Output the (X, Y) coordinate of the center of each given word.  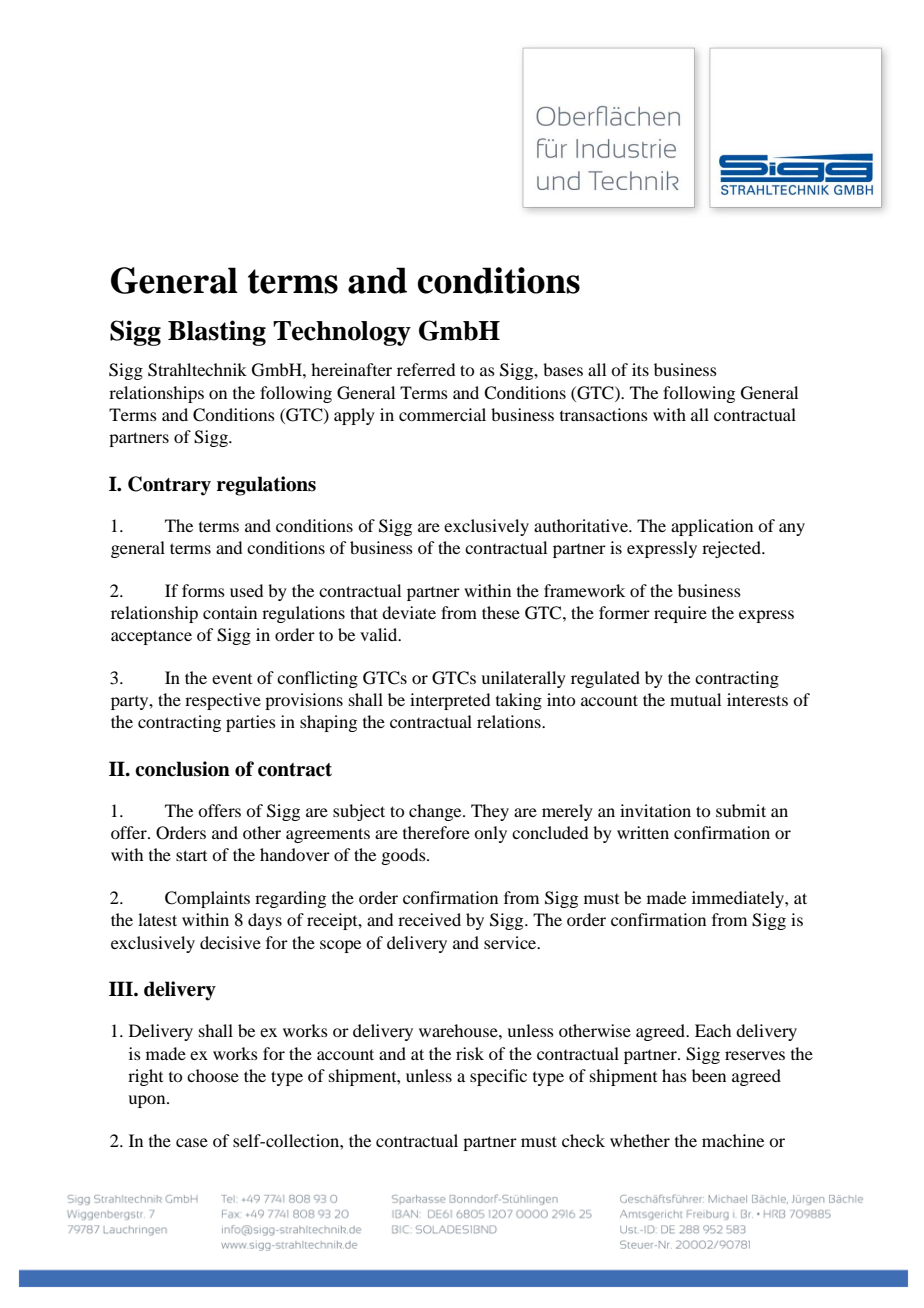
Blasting (217, 333)
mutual (695, 699)
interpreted (450, 701)
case (192, 1142)
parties (251, 723)
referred (426, 369)
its (640, 369)
